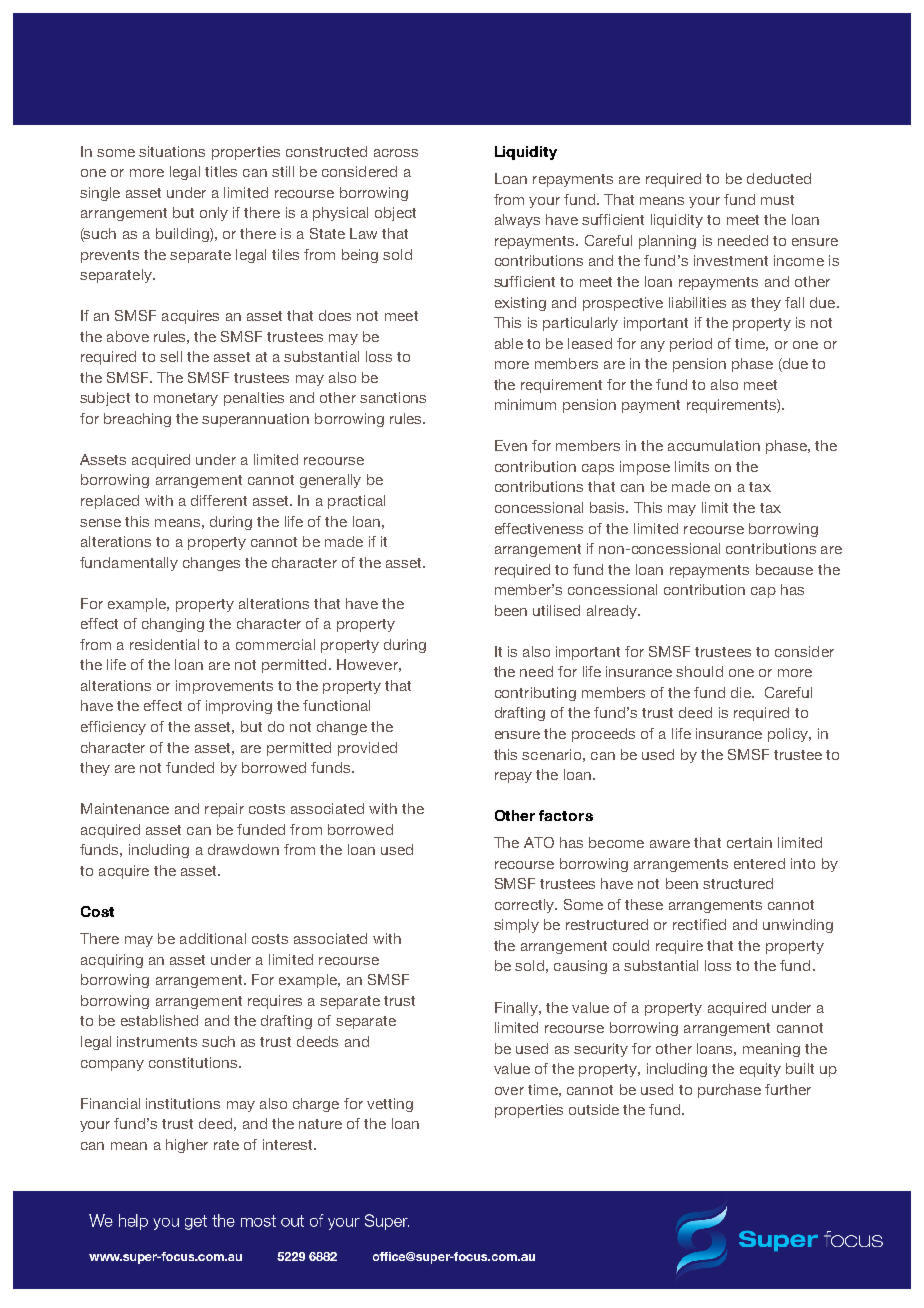 The width and height of the page is (924, 1308). I want to click on institutions, so click(183, 1103).
